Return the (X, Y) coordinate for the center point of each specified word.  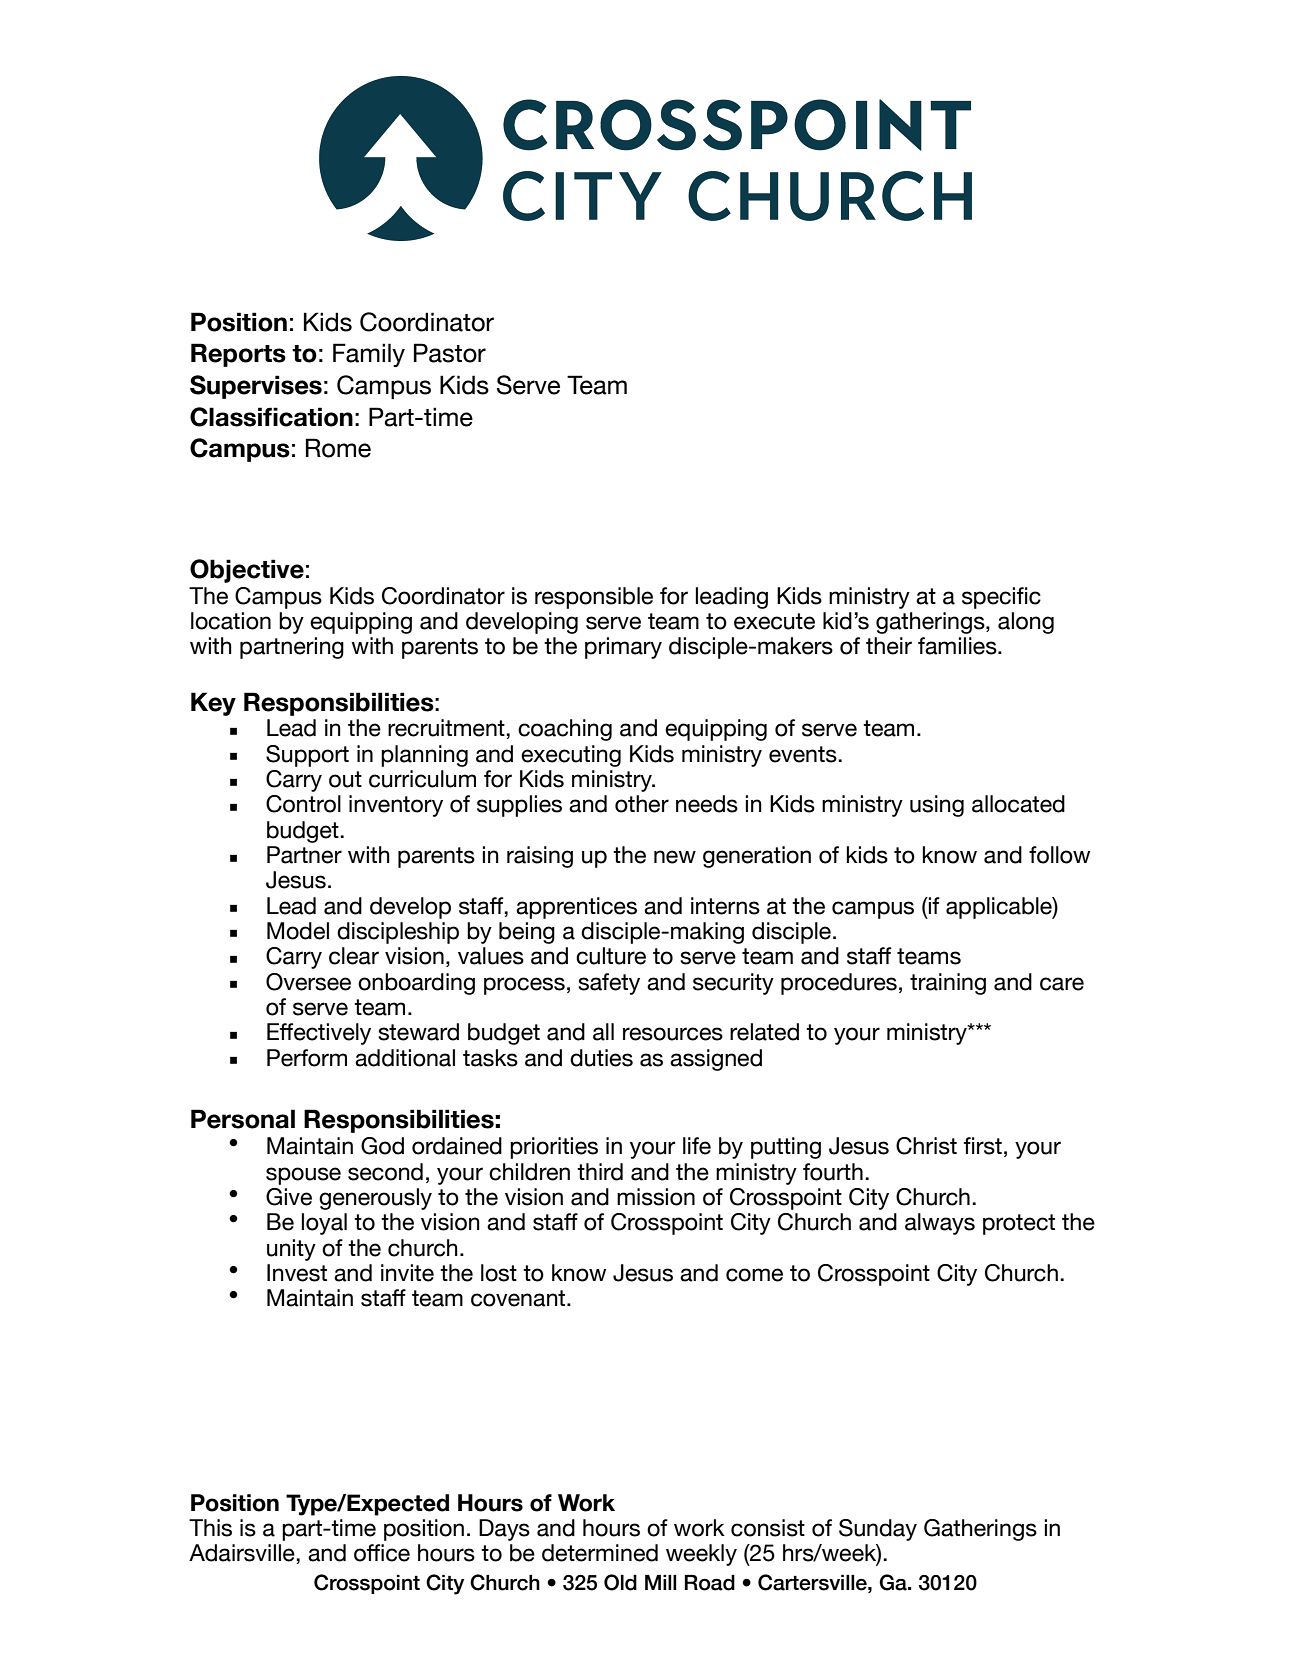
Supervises (256, 387)
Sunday (878, 1530)
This (210, 1528)
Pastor (450, 353)
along (1026, 623)
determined (600, 1553)
